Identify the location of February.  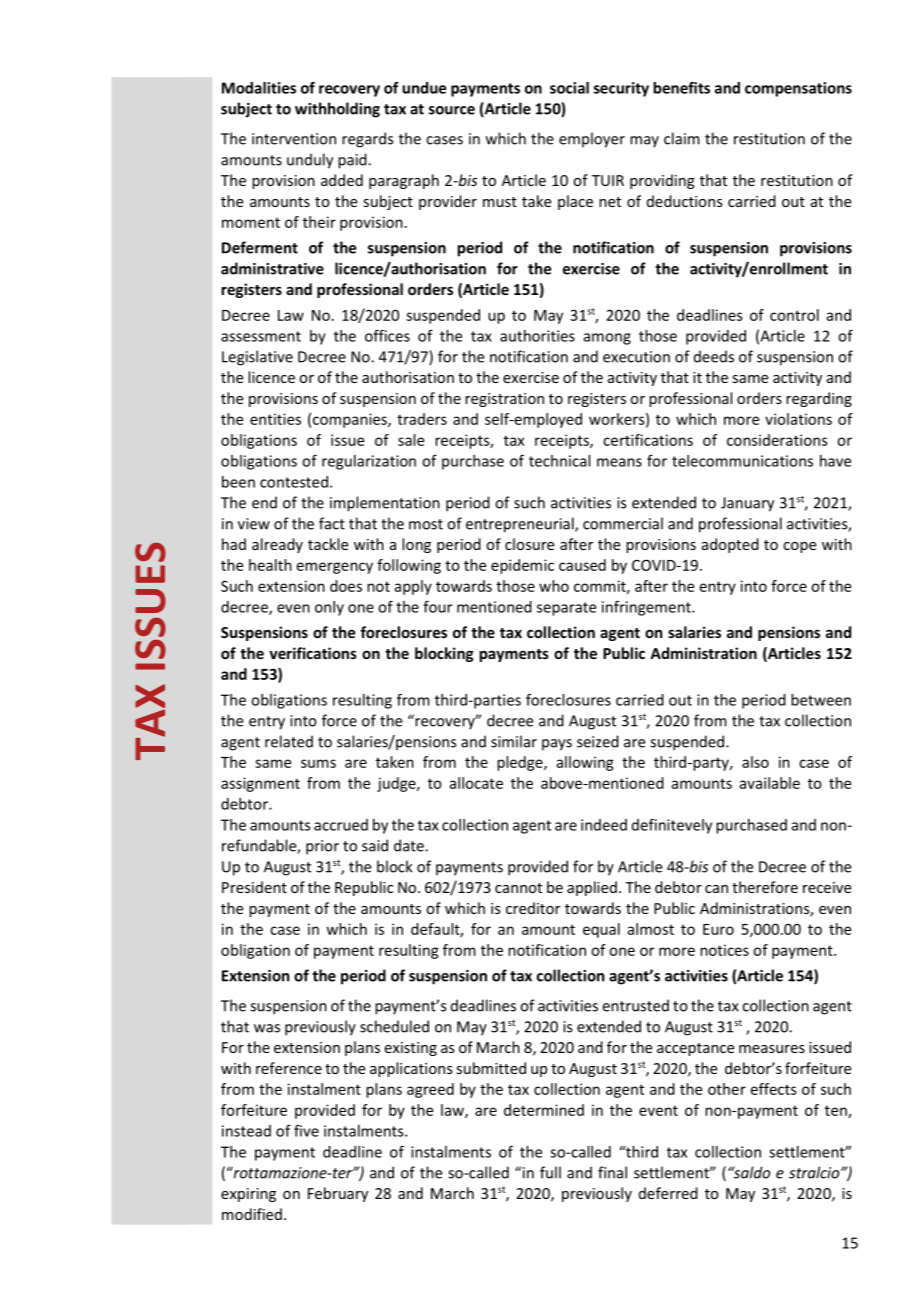
(338, 1194).
